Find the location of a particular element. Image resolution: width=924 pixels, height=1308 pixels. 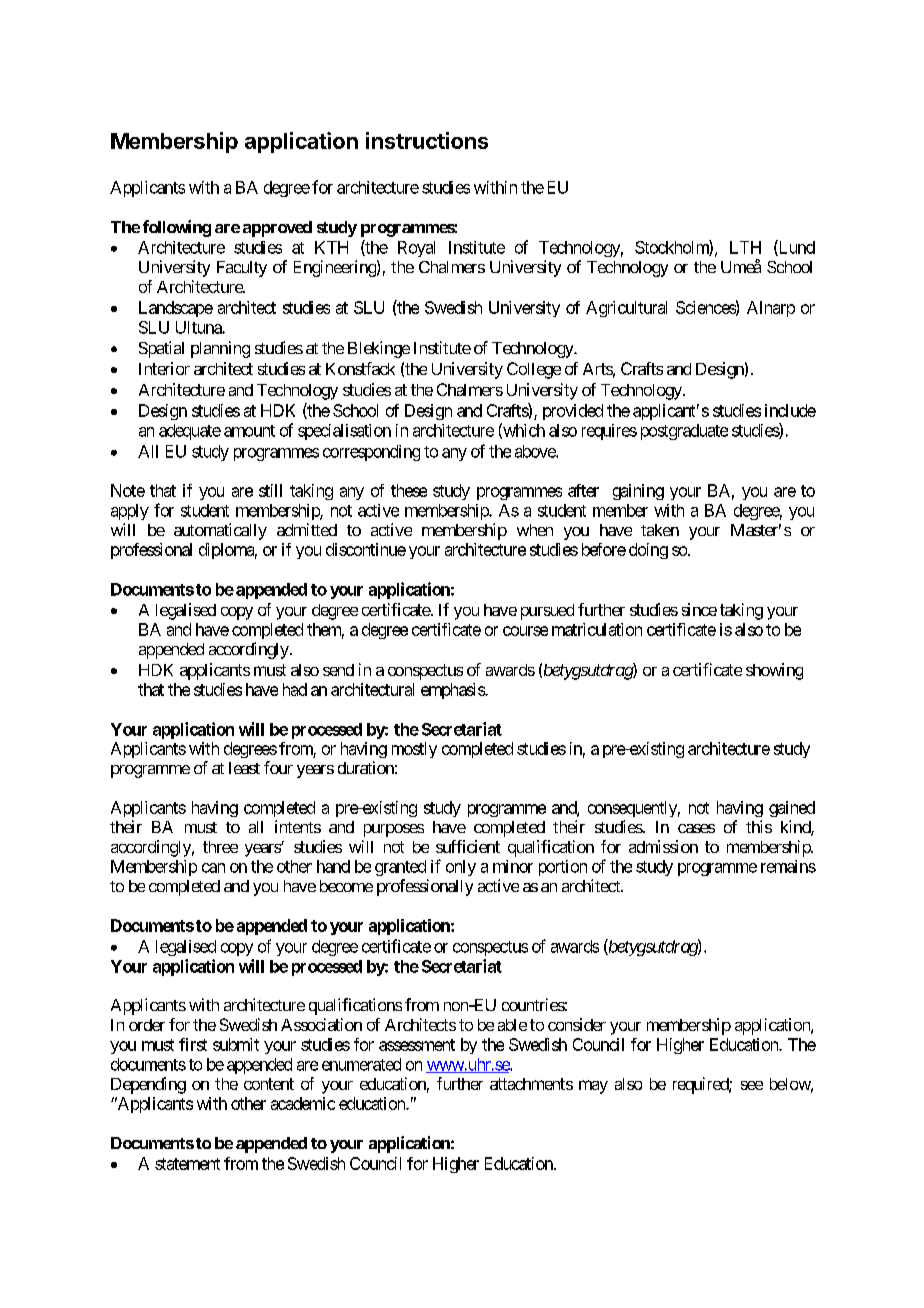

mostly is located at coordinates (414, 750).
